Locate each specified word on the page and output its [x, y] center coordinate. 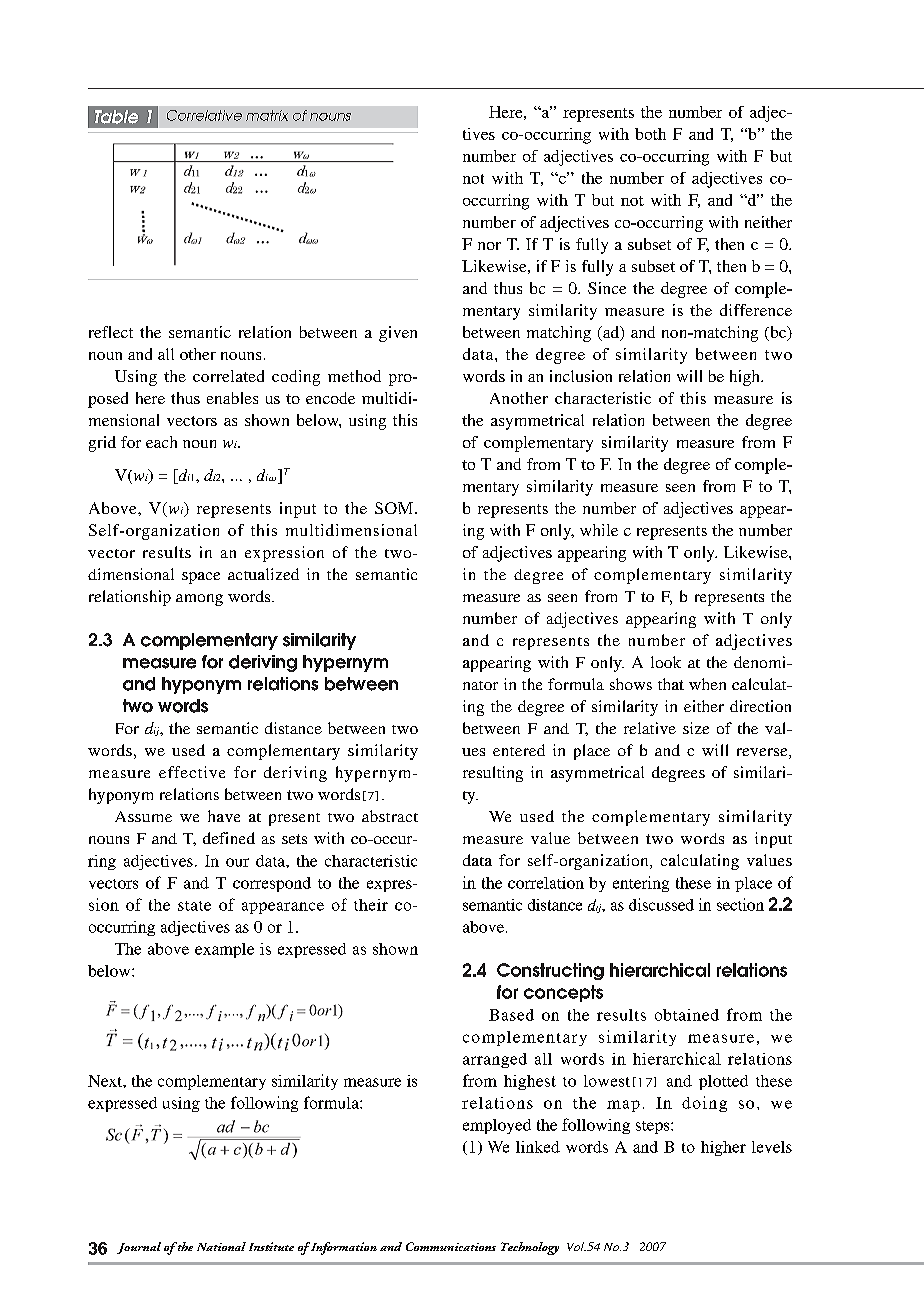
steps [654, 1127]
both [650, 134]
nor [489, 246]
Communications [451, 1246]
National [221, 1246]
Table [116, 117]
